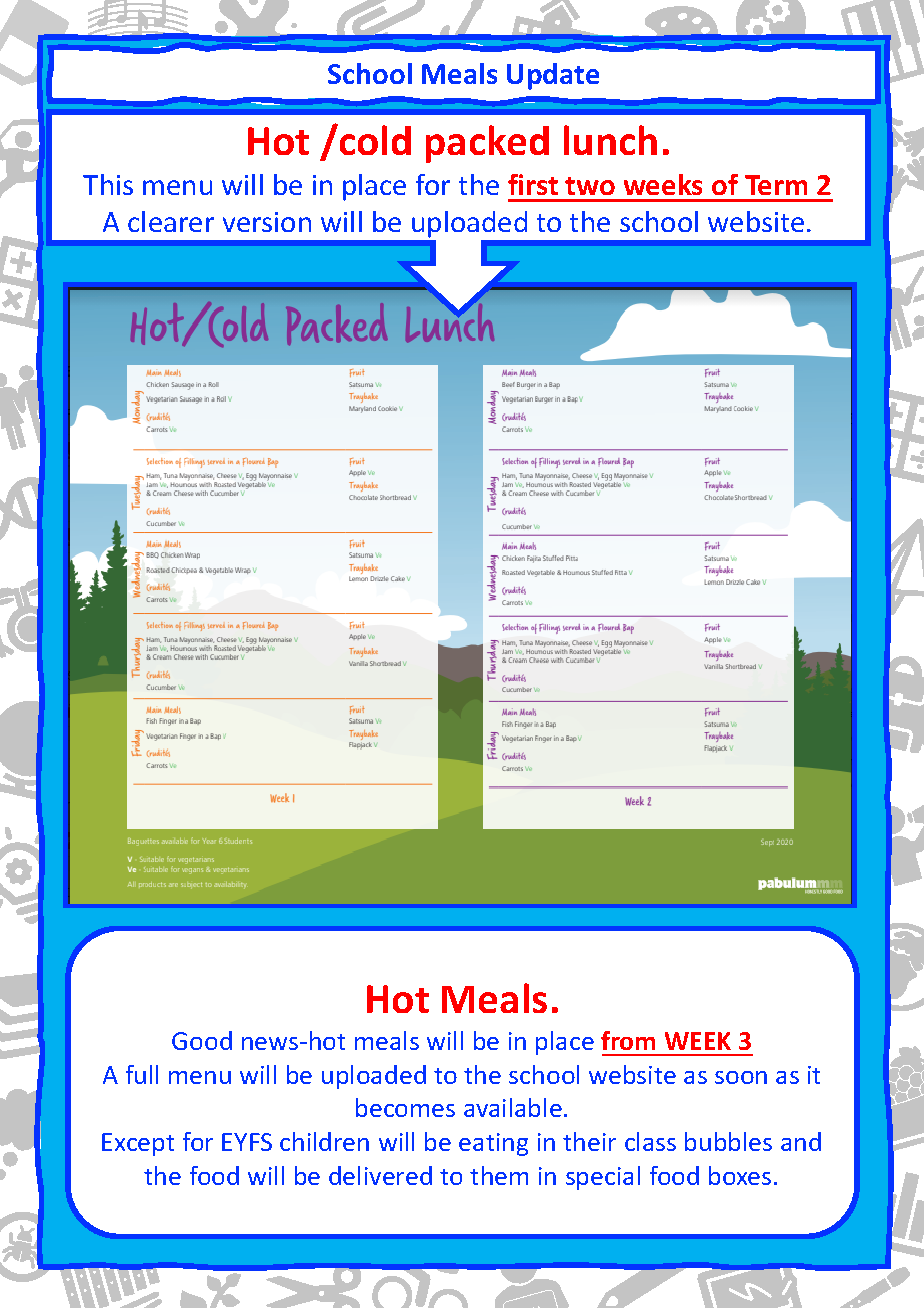 The width and height of the screenshot is (924, 1308). I want to click on This, so click(108, 184).
